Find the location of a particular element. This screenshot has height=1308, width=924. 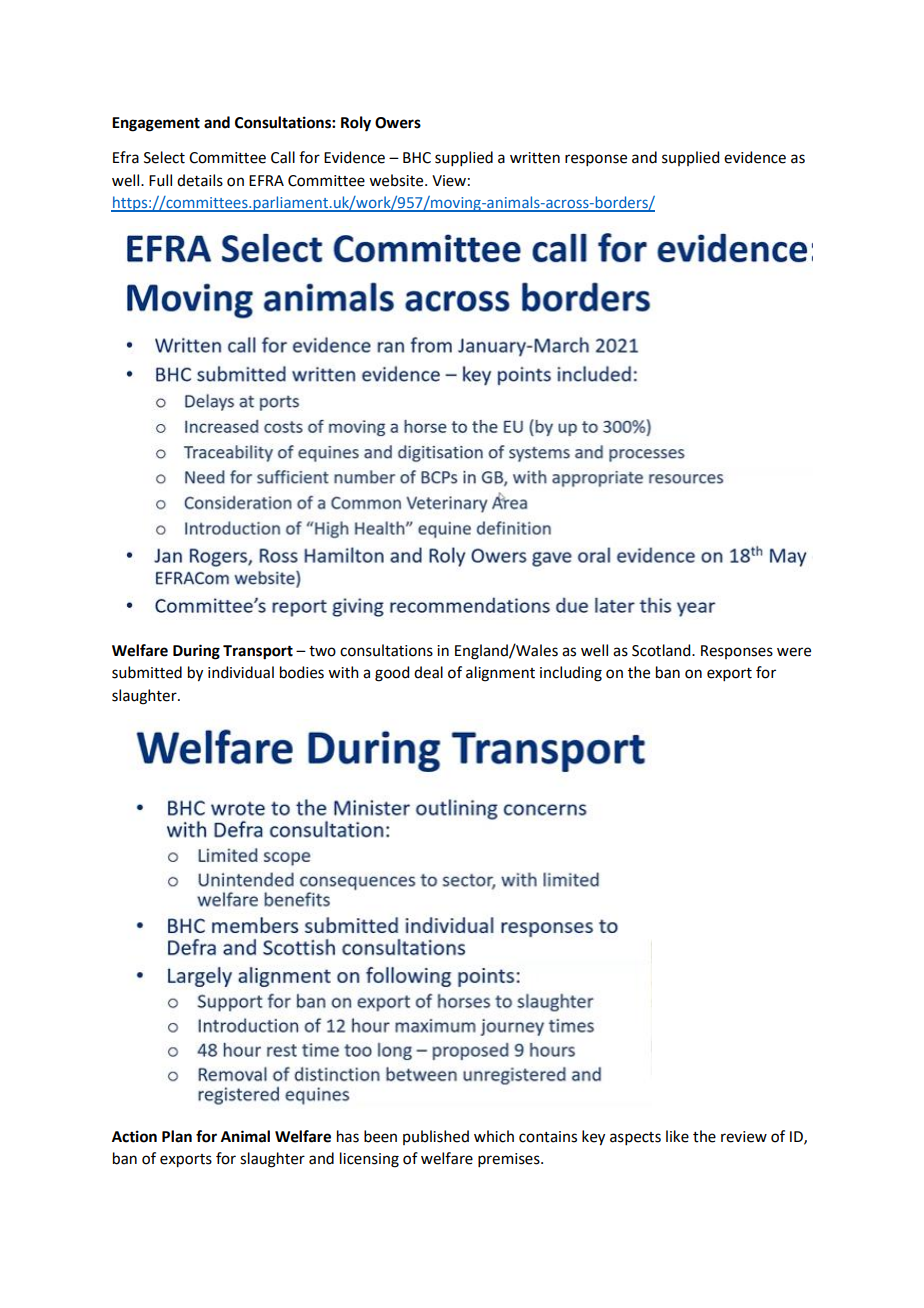

During is located at coordinates (196, 652).
